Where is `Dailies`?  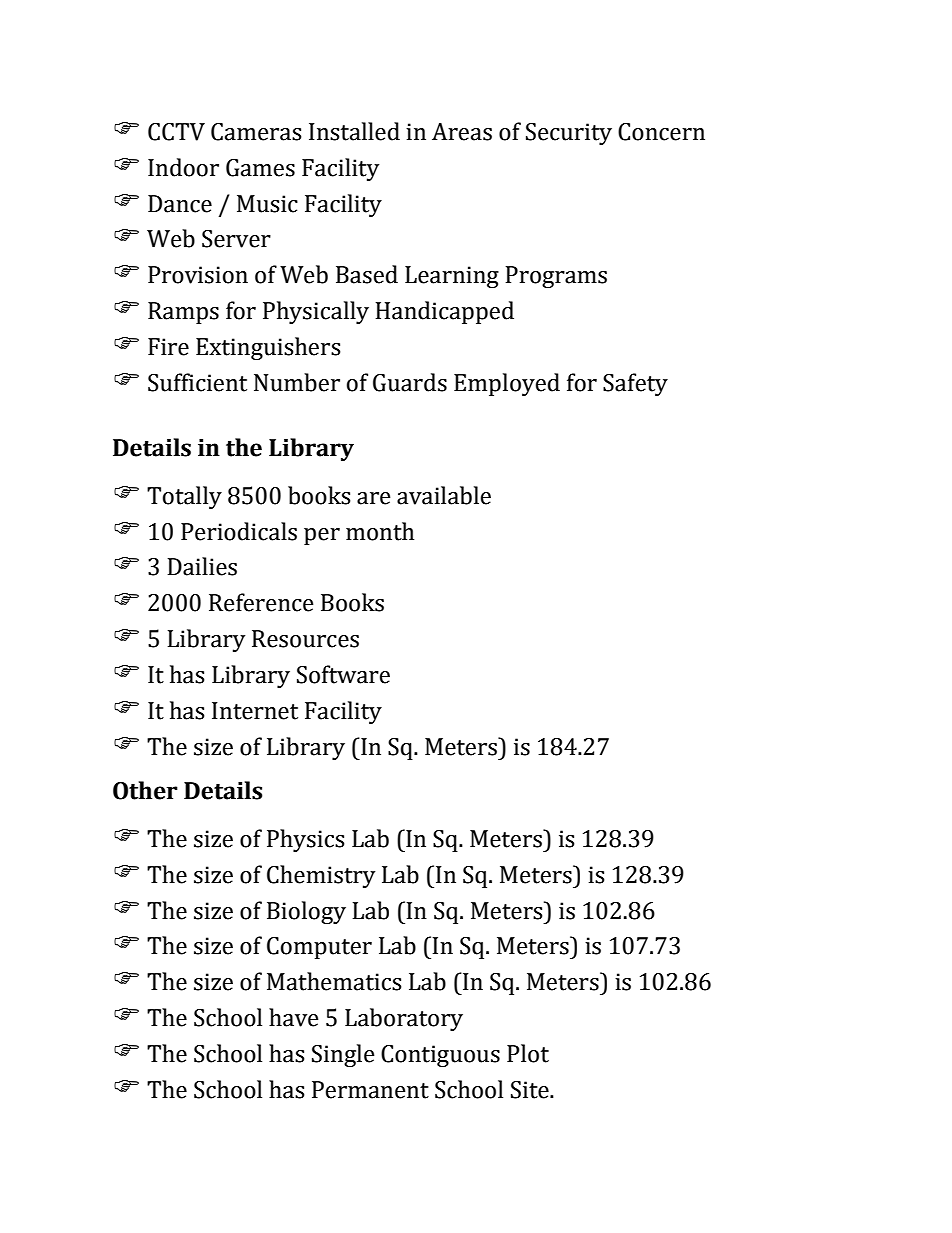 Dailies is located at coordinates (202, 566).
